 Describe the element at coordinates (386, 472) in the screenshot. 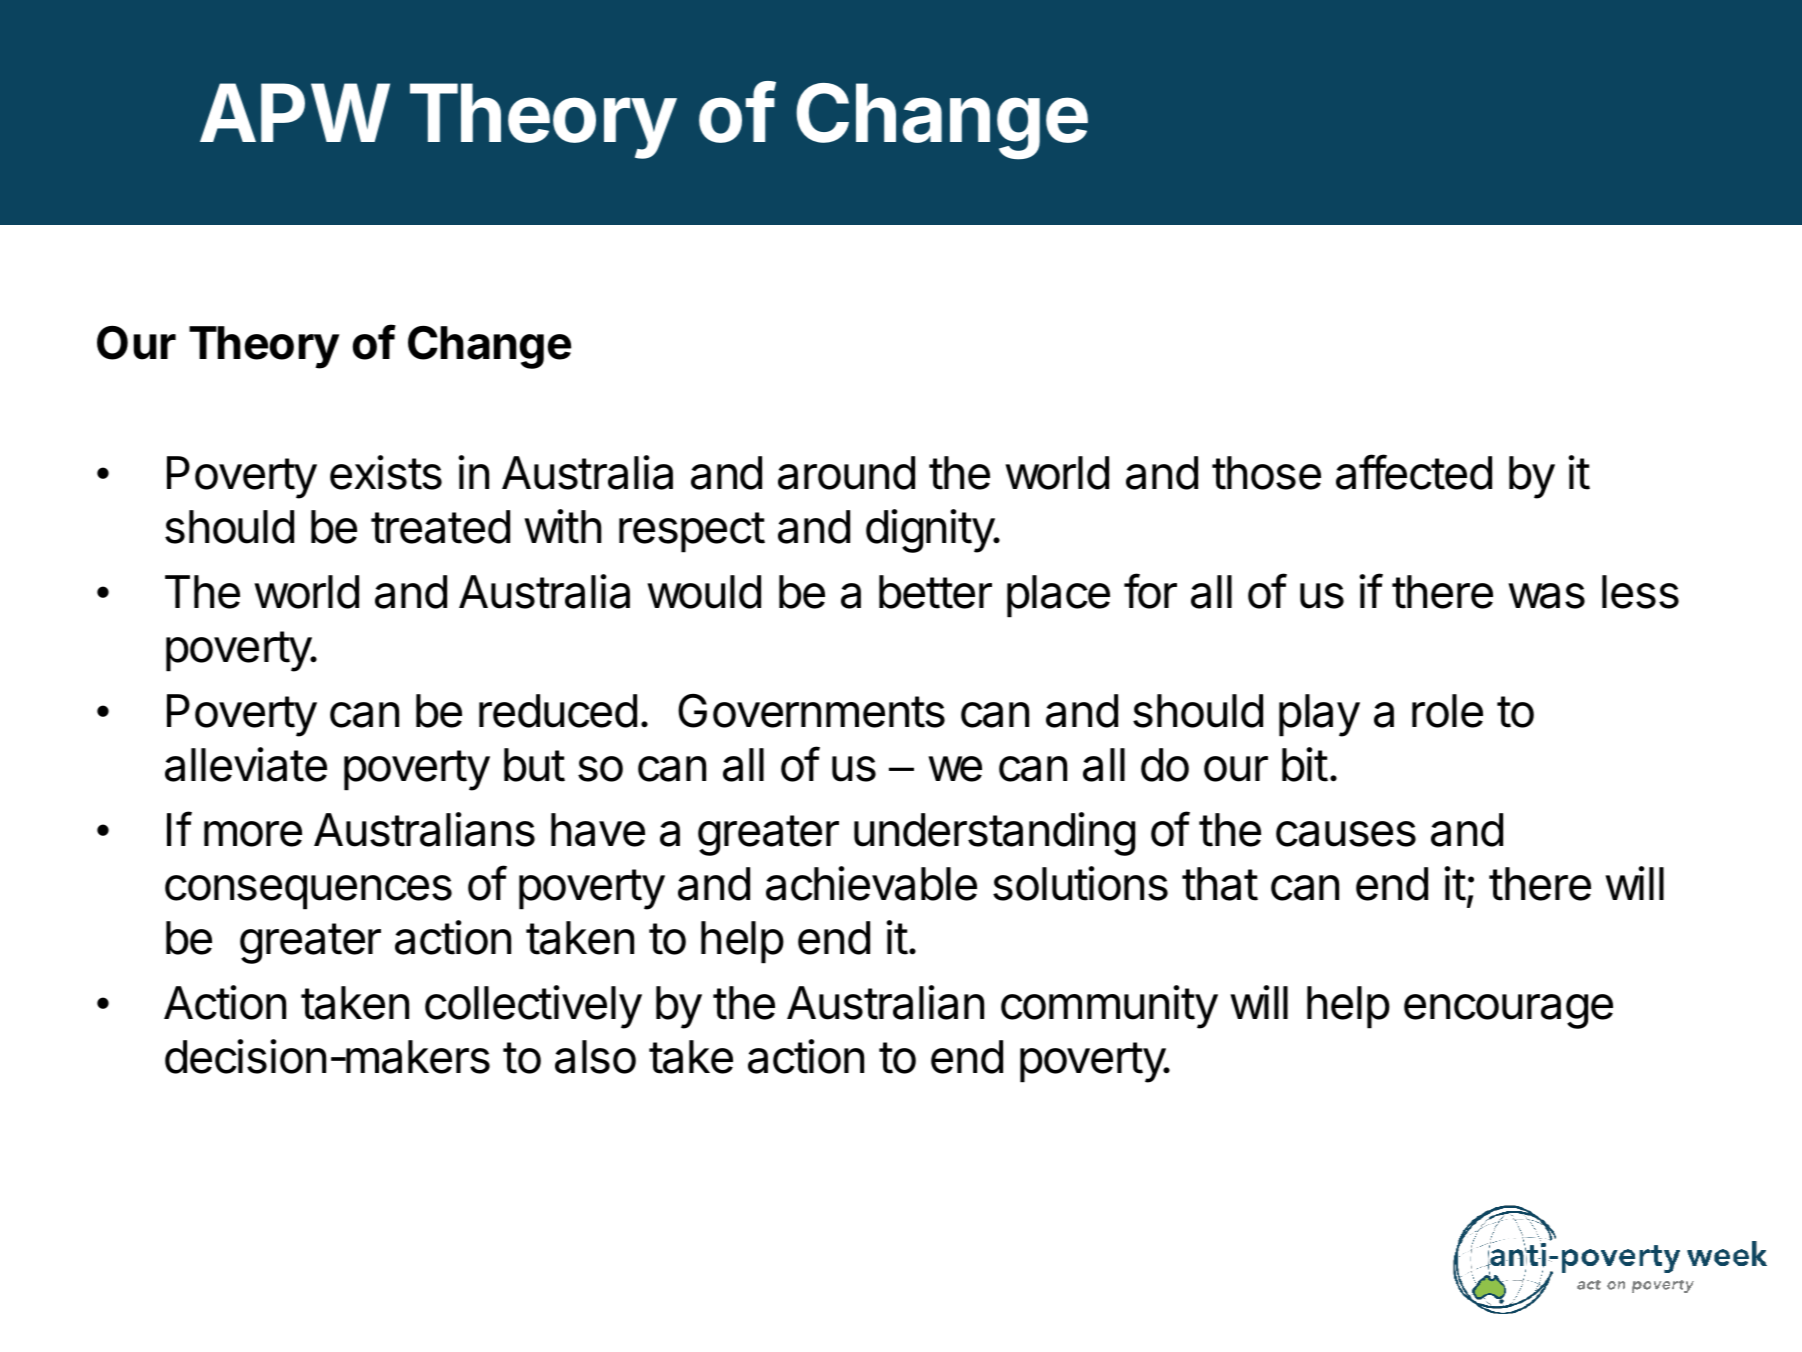

I see `exists` at that location.
